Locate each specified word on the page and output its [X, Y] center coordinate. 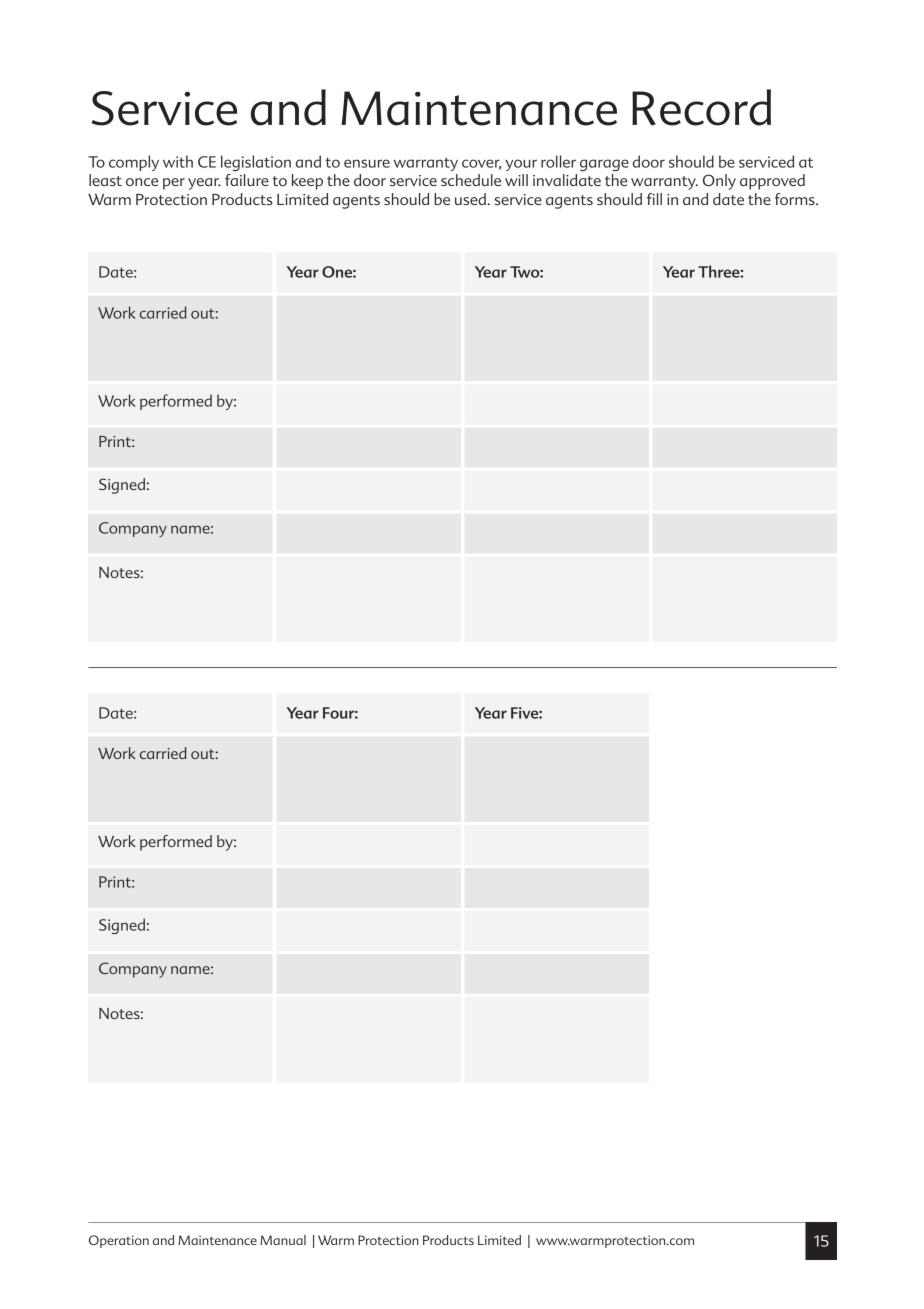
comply [134, 163]
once [142, 182]
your [521, 165]
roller [558, 161]
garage [604, 165]
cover [481, 164]
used [471, 199]
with [178, 161]
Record [701, 107]
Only [719, 182]
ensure [367, 163]
